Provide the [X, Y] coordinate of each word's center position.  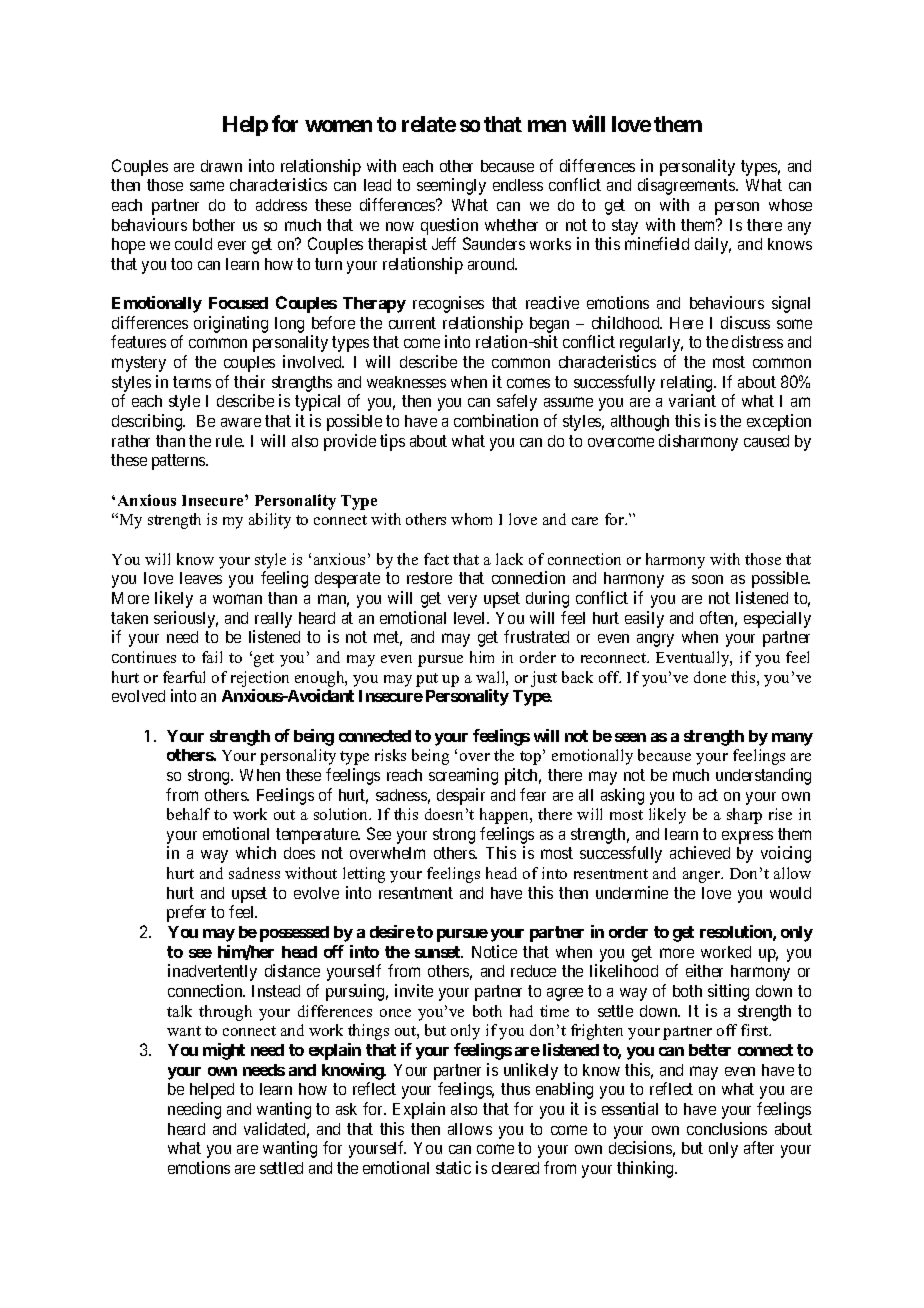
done [710, 677]
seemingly [451, 186]
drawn [221, 166]
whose [790, 205]
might [224, 1051]
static [453, 1167]
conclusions [727, 1128]
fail [212, 657]
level [471, 618]
